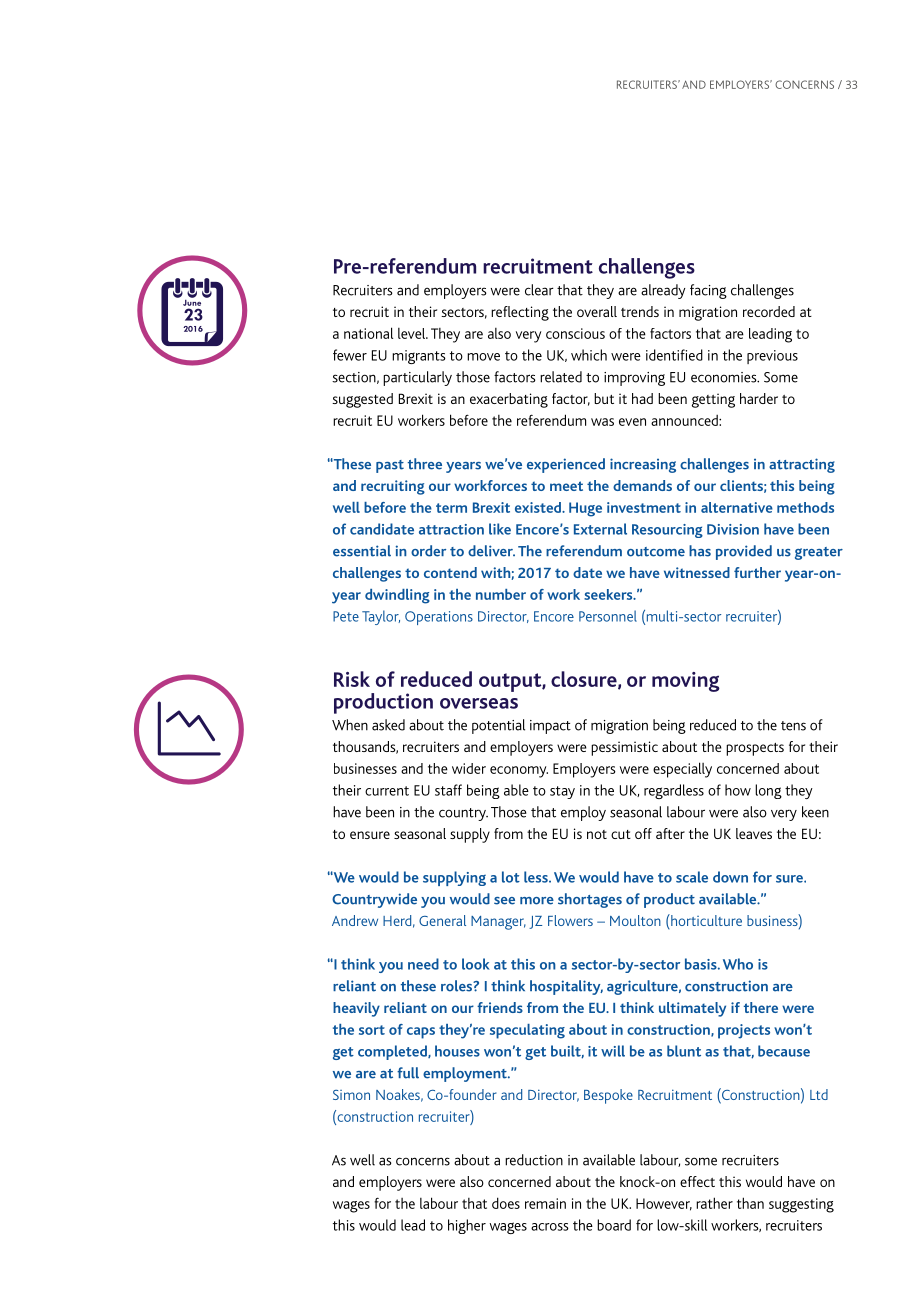 Image resolution: width=924 pixels, height=1308 pixels. I want to click on remain, so click(545, 1203).
